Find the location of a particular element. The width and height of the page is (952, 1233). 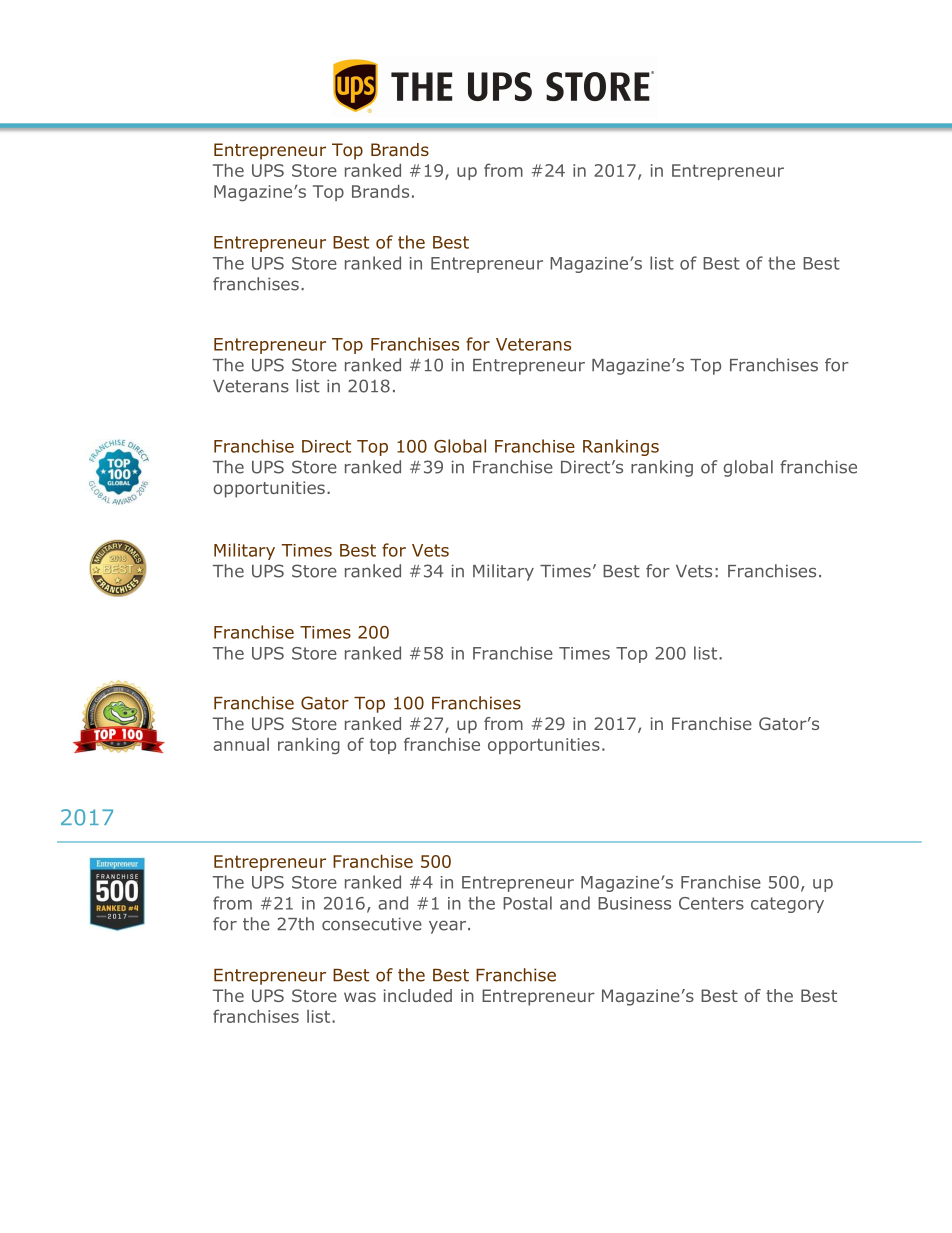

category is located at coordinates (787, 905).
